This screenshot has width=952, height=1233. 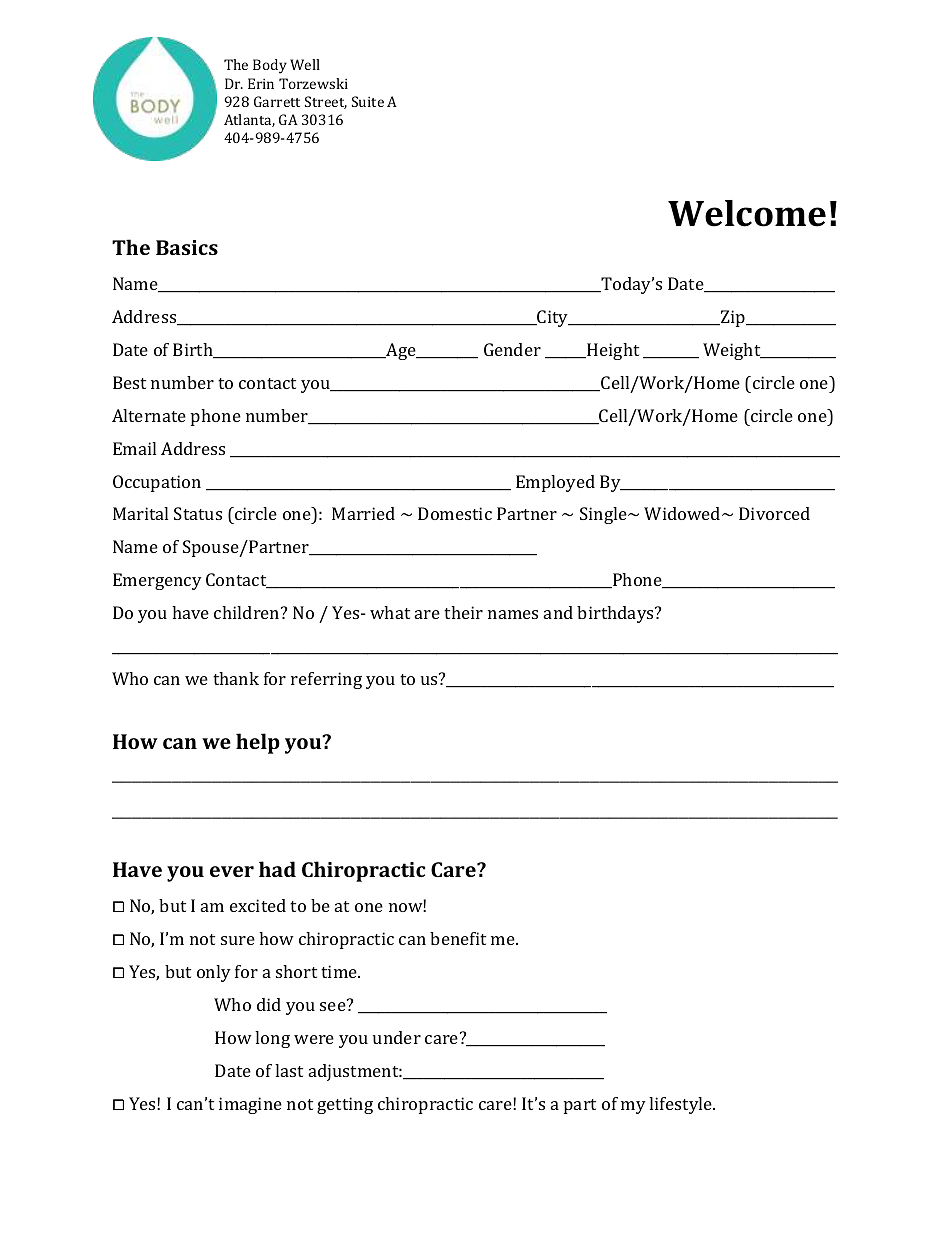 What do you see at coordinates (261, 83) in the screenshot?
I see `Erin` at bounding box center [261, 83].
